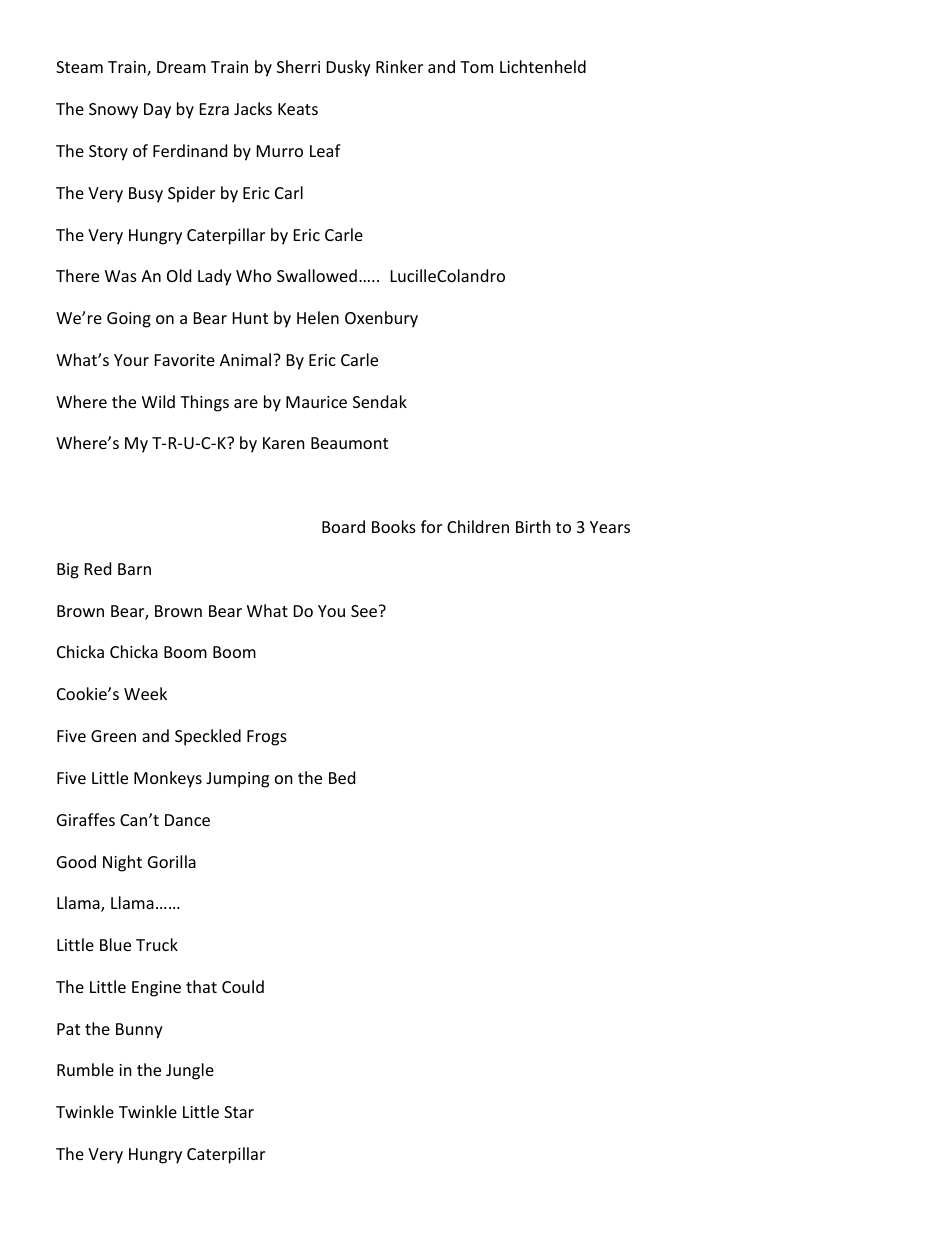 The height and width of the document is (1233, 952). I want to click on Frogs, so click(267, 738).
